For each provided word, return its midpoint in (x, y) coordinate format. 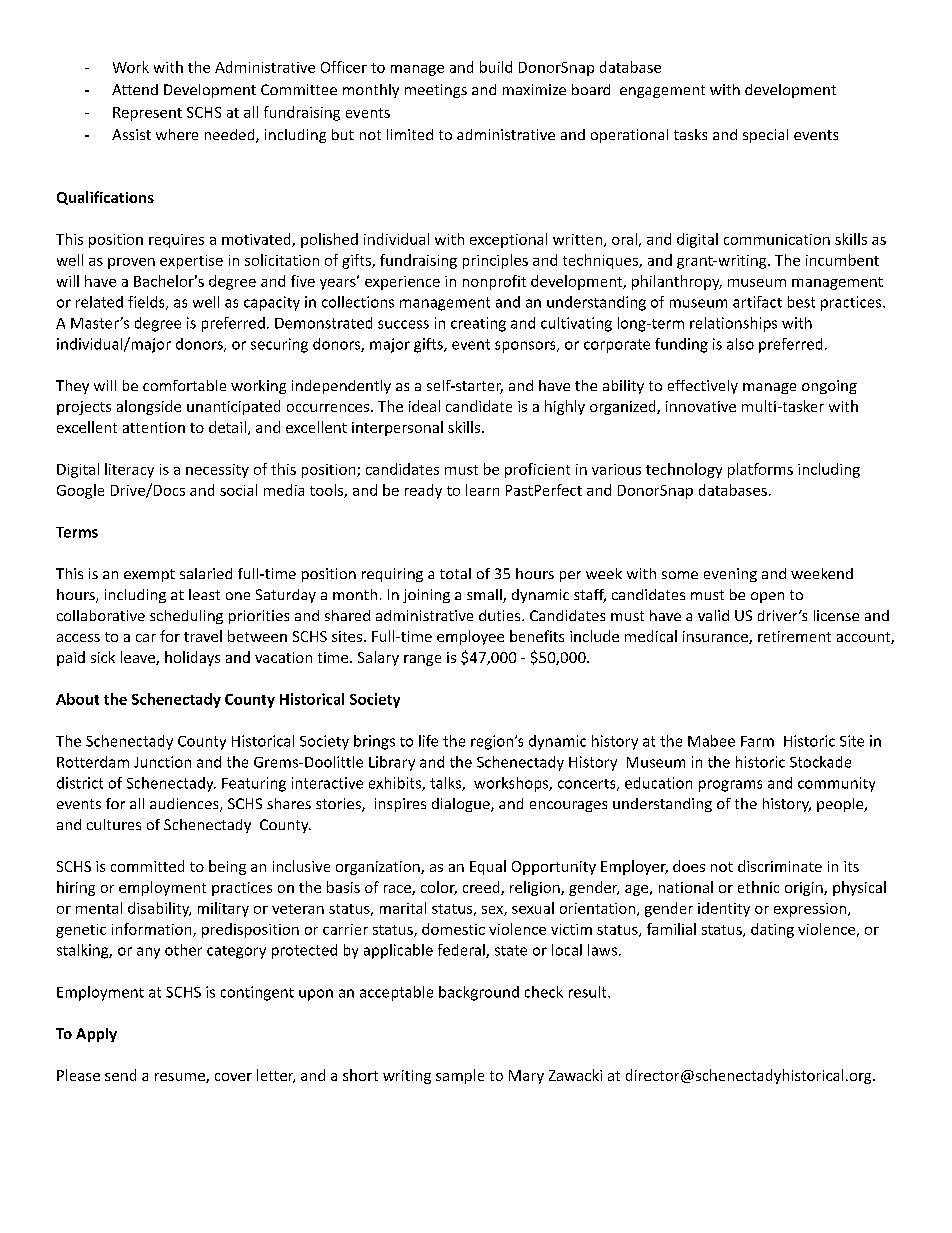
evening (730, 575)
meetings (436, 91)
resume (181, 1078)
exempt (149, 575)
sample (460, 1076)
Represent (147, 114)
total (455, 573)
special (765, 136)
